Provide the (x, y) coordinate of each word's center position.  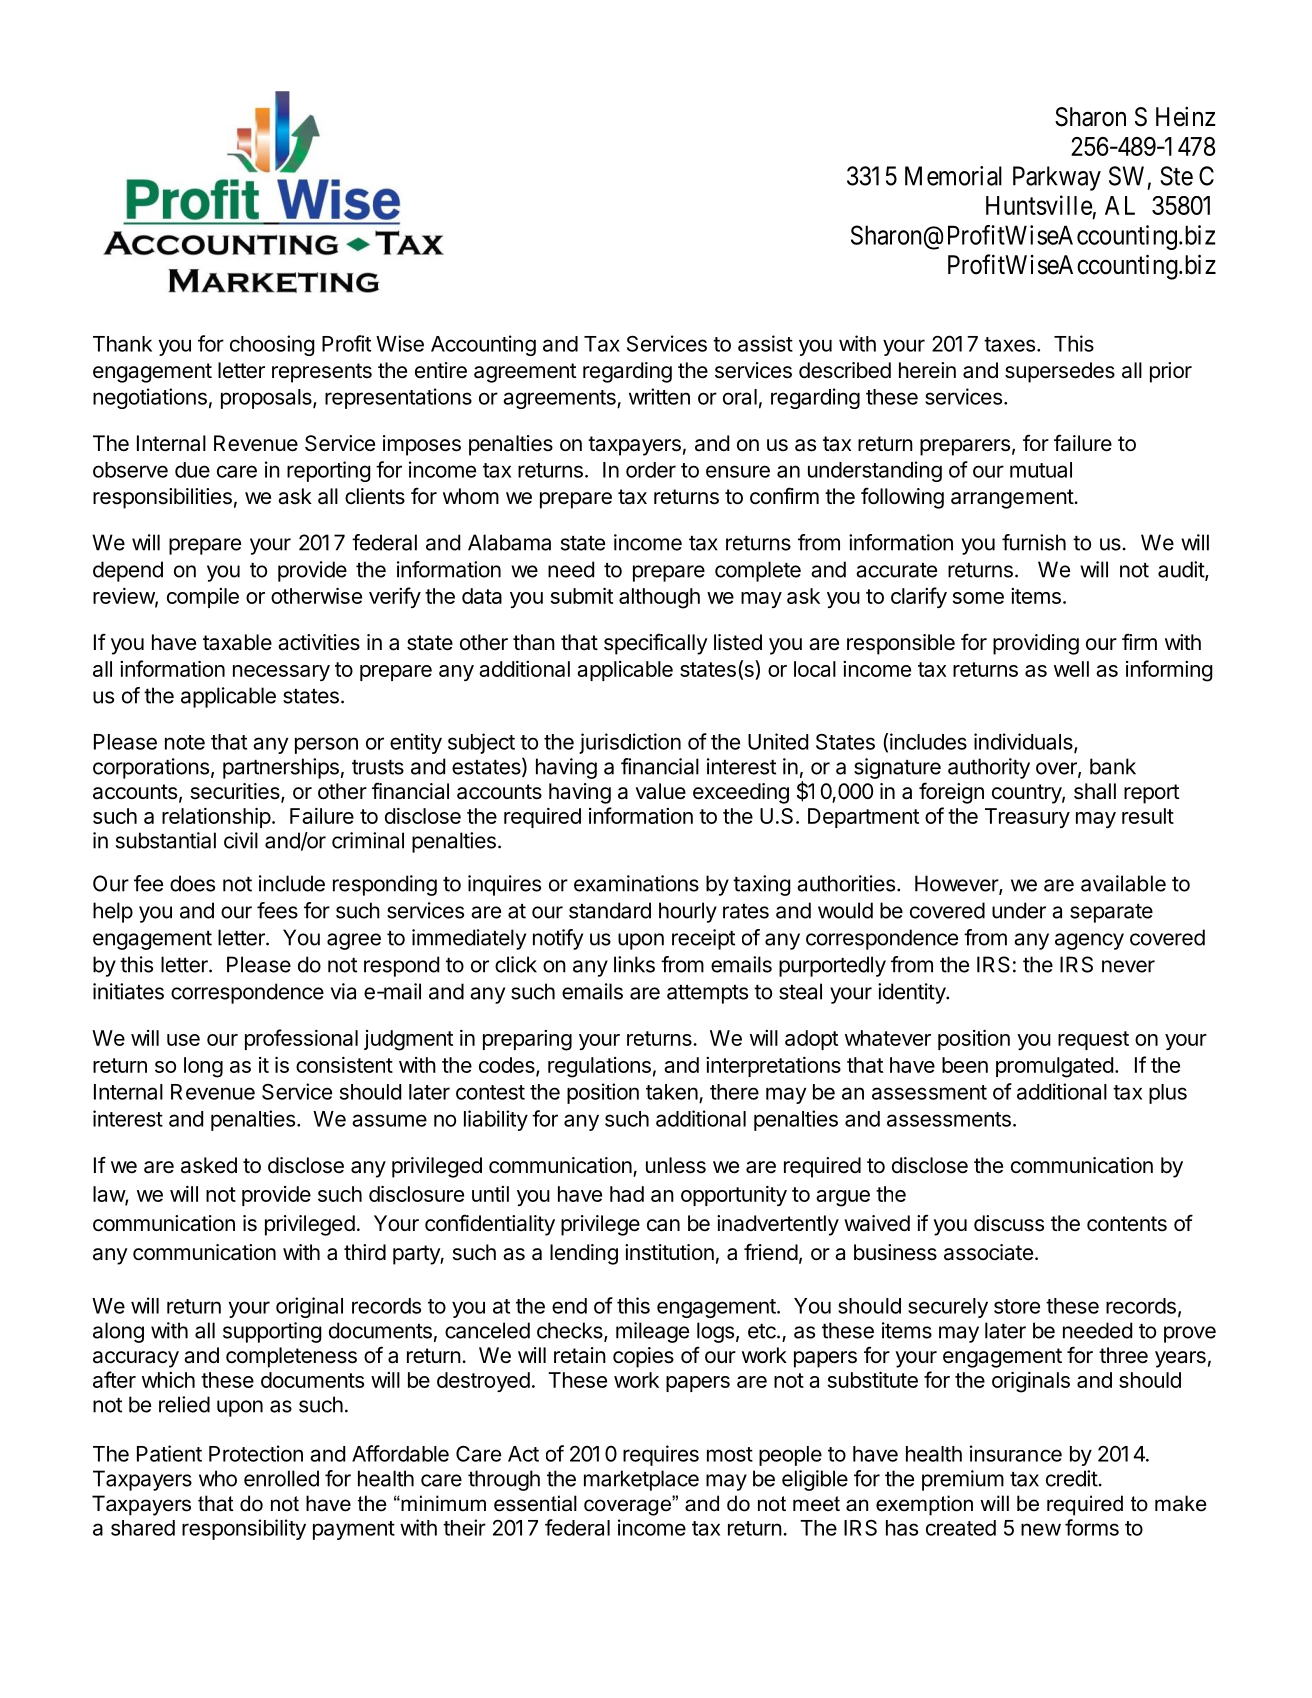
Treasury (1027, 818)
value (660, 791)
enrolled (281, 1478)
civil (241, 840)
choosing (272, 345)
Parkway (1057, 178)
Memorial (953, 176)
